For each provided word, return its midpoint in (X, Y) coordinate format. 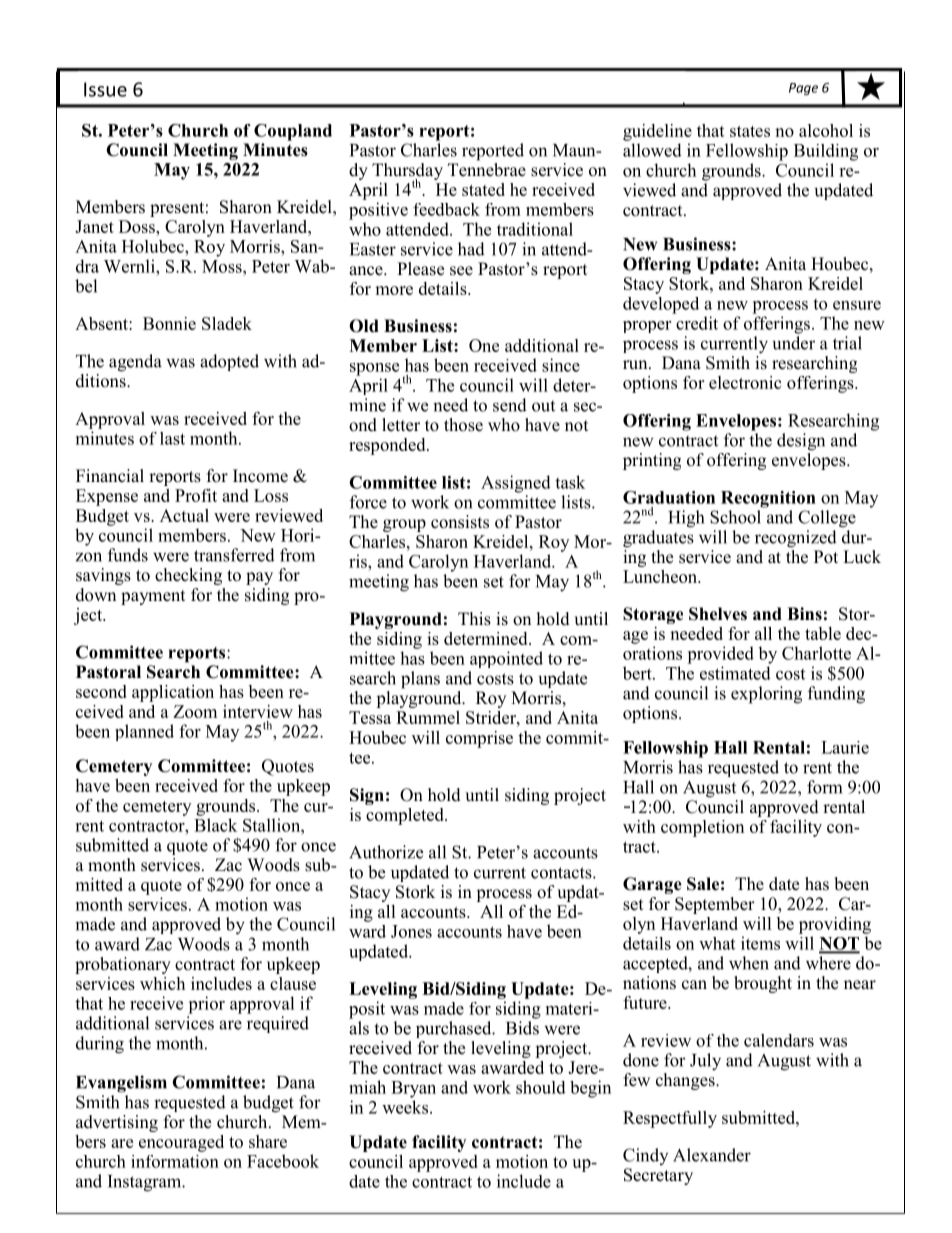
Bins (804, 614)
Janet (94, 226)
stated (483, 189)
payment (153, 597)
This (474, 619)
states (750, 131)
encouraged (181, 1143)
